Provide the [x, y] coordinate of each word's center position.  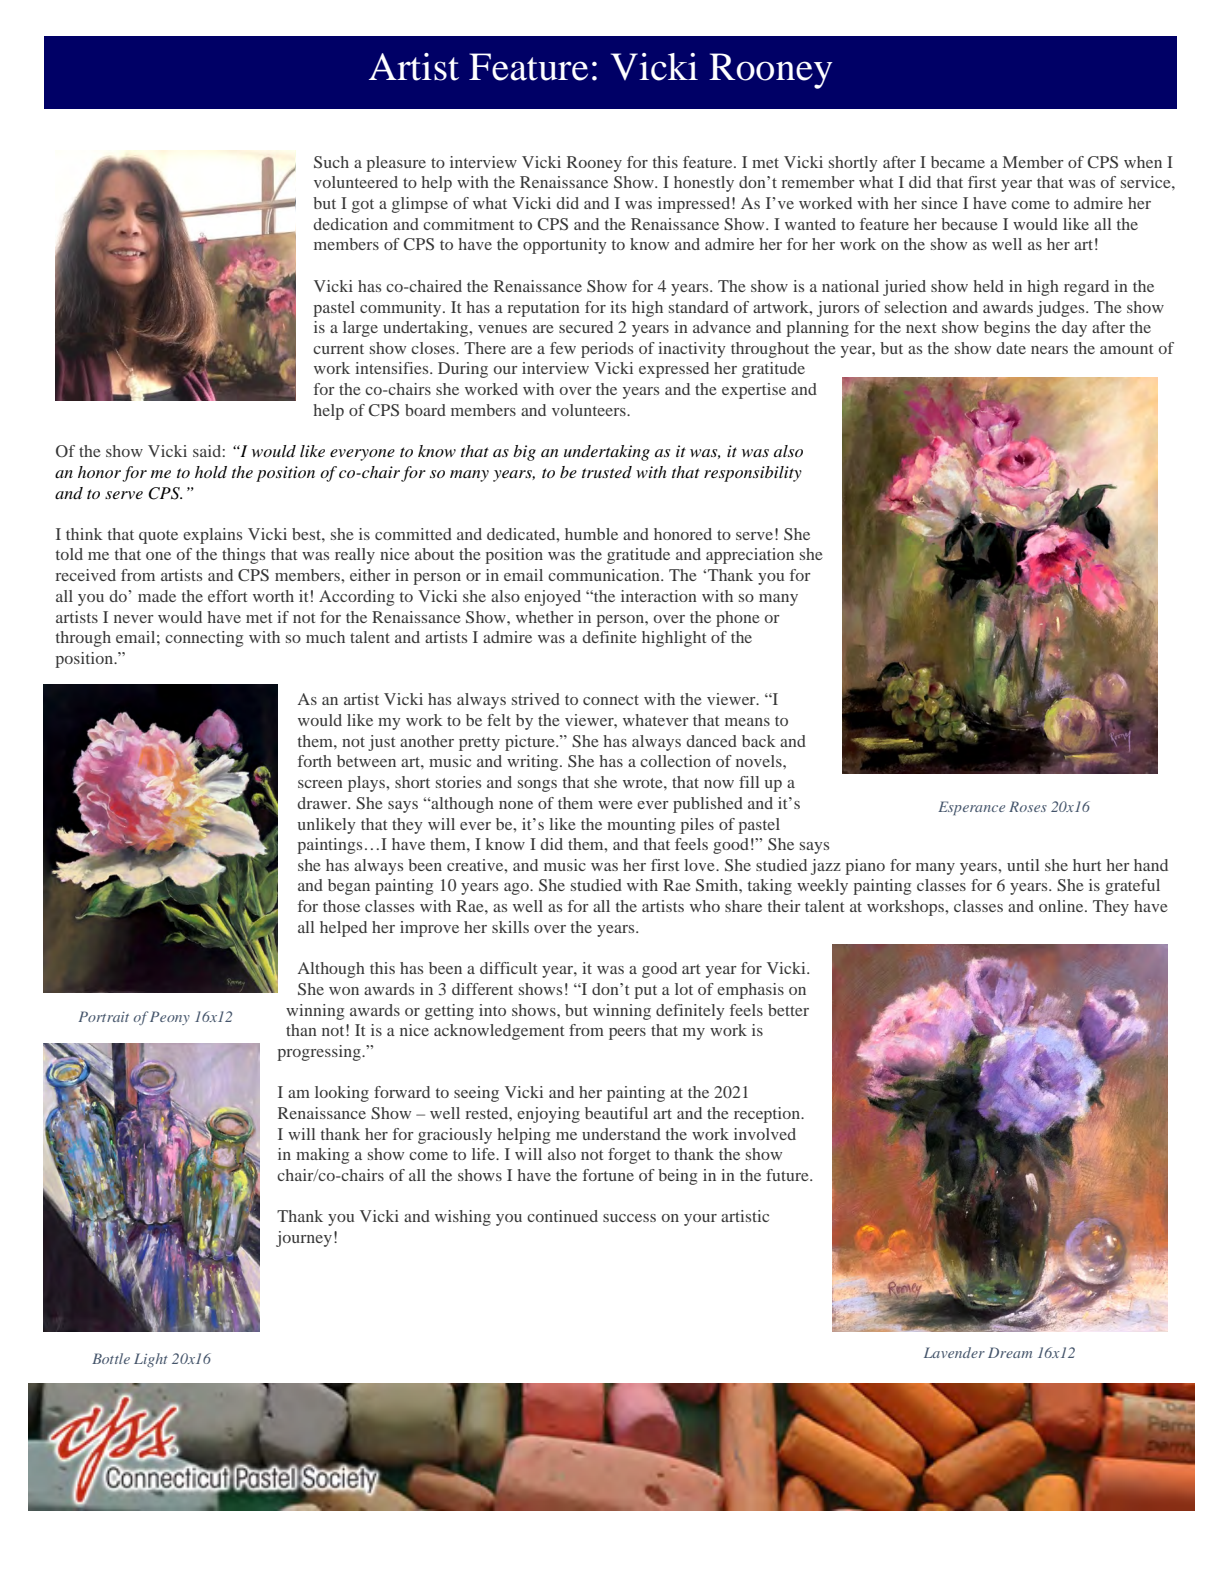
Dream [1010, 1352]
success [629, 1218]
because [969, 224]
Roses [1028, 806]
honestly [704, 184]
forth [315, 761]
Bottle [111, 1358]
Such [331, 162]
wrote [644, 783]
